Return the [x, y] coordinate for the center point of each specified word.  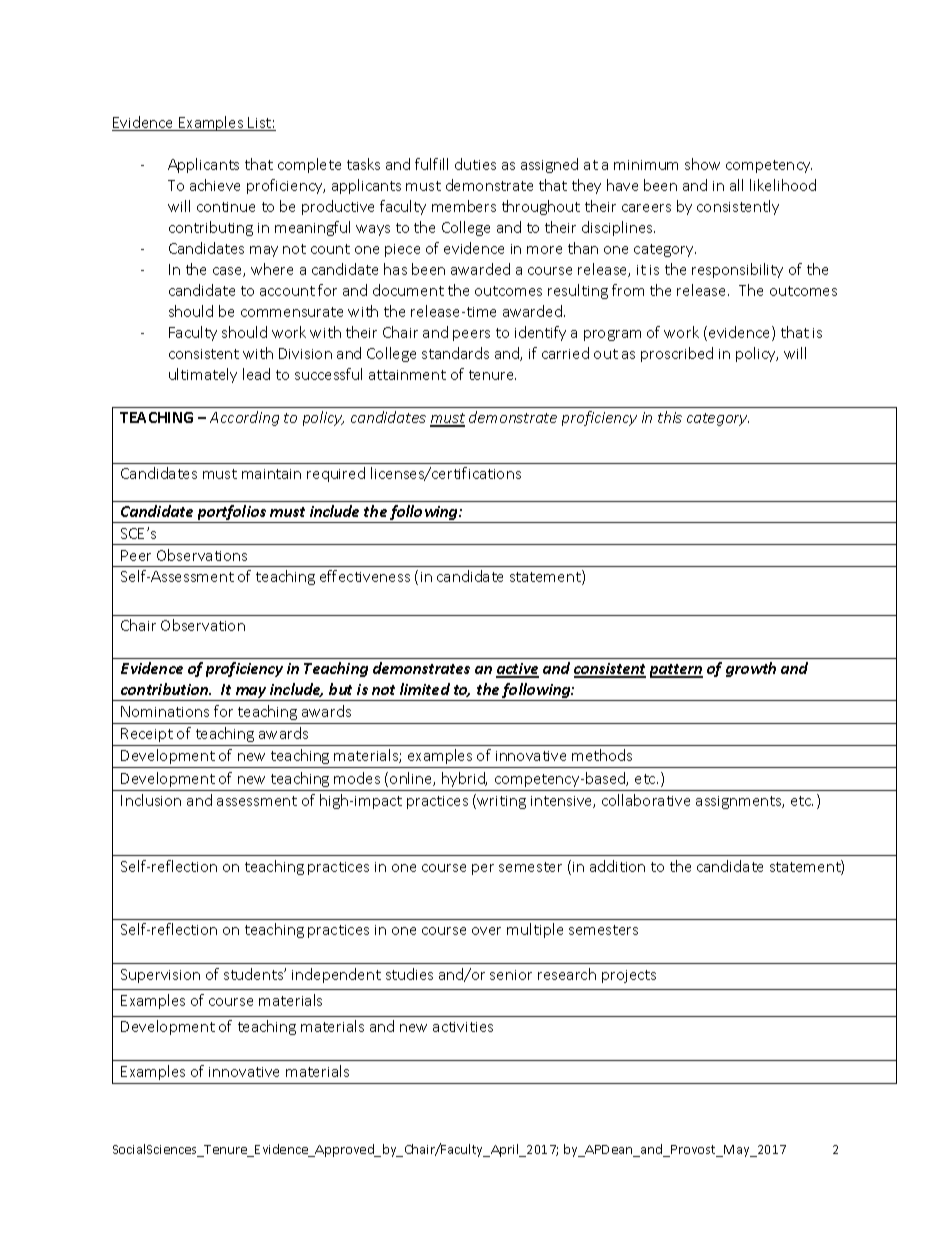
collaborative [646, 800]
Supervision [160, 976]
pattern [676, 671]
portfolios [231, 514]
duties [475, 164]
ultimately [203, 375]
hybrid [464, 779]
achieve [215, 185]
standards [455, 353]
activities [463, 1027]
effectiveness [365, 576]
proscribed [677, 354]
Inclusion [151, 800]
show [702, 164]
